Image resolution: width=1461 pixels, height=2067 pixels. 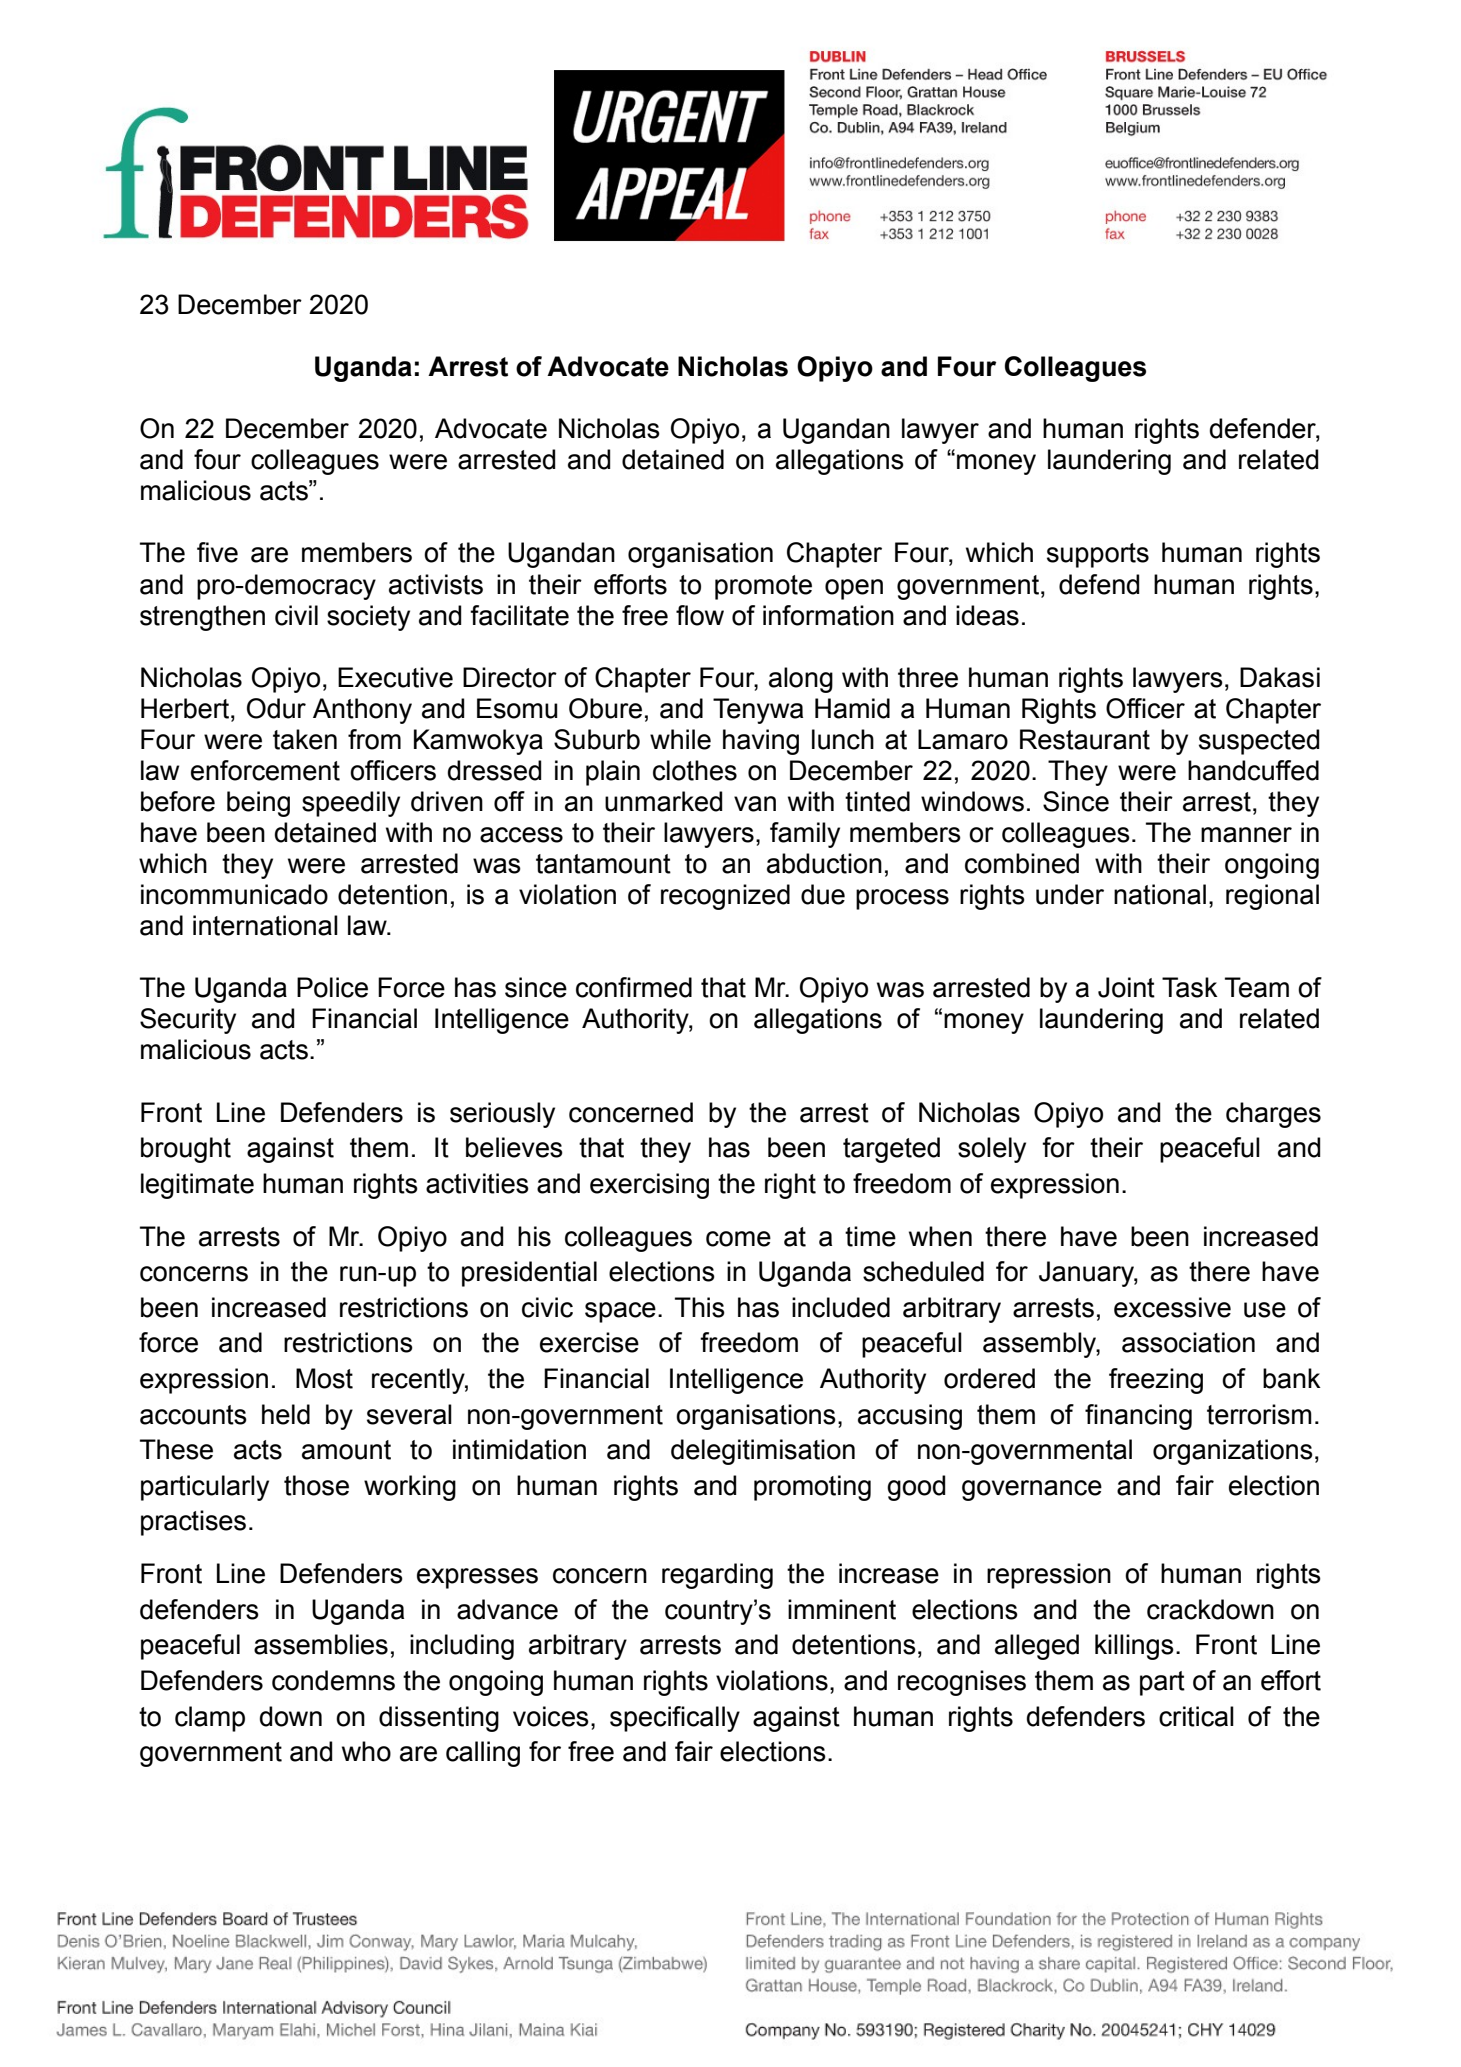 I want to click on promote, so click(x=763, y=587).
